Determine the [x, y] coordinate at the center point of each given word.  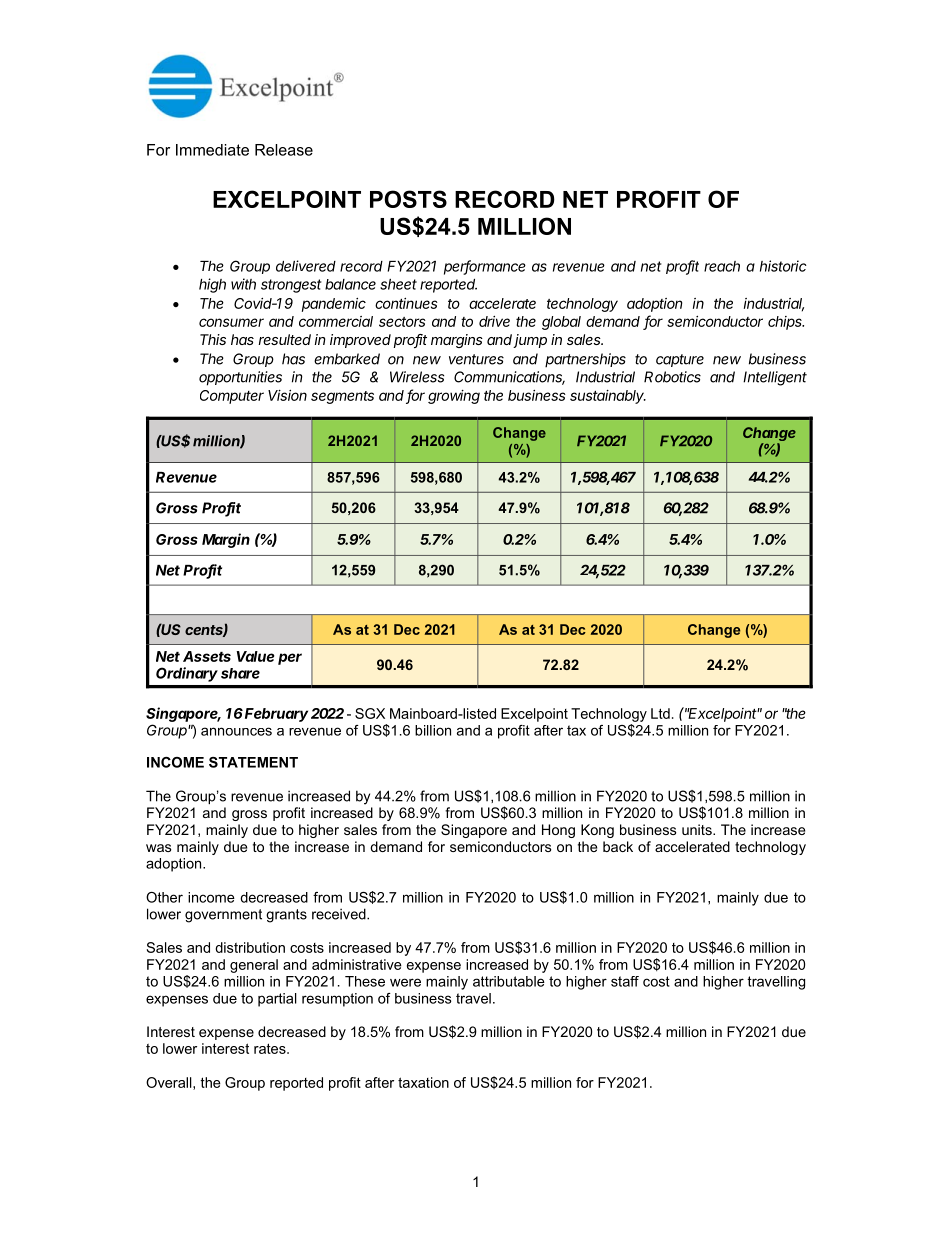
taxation [423, 1082]
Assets [207, 656]
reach [722, 266]
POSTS [408, 199]
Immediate [212, 150]
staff [625, 981]
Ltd [660, 713]
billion [433, 730]
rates [271, 1048]
